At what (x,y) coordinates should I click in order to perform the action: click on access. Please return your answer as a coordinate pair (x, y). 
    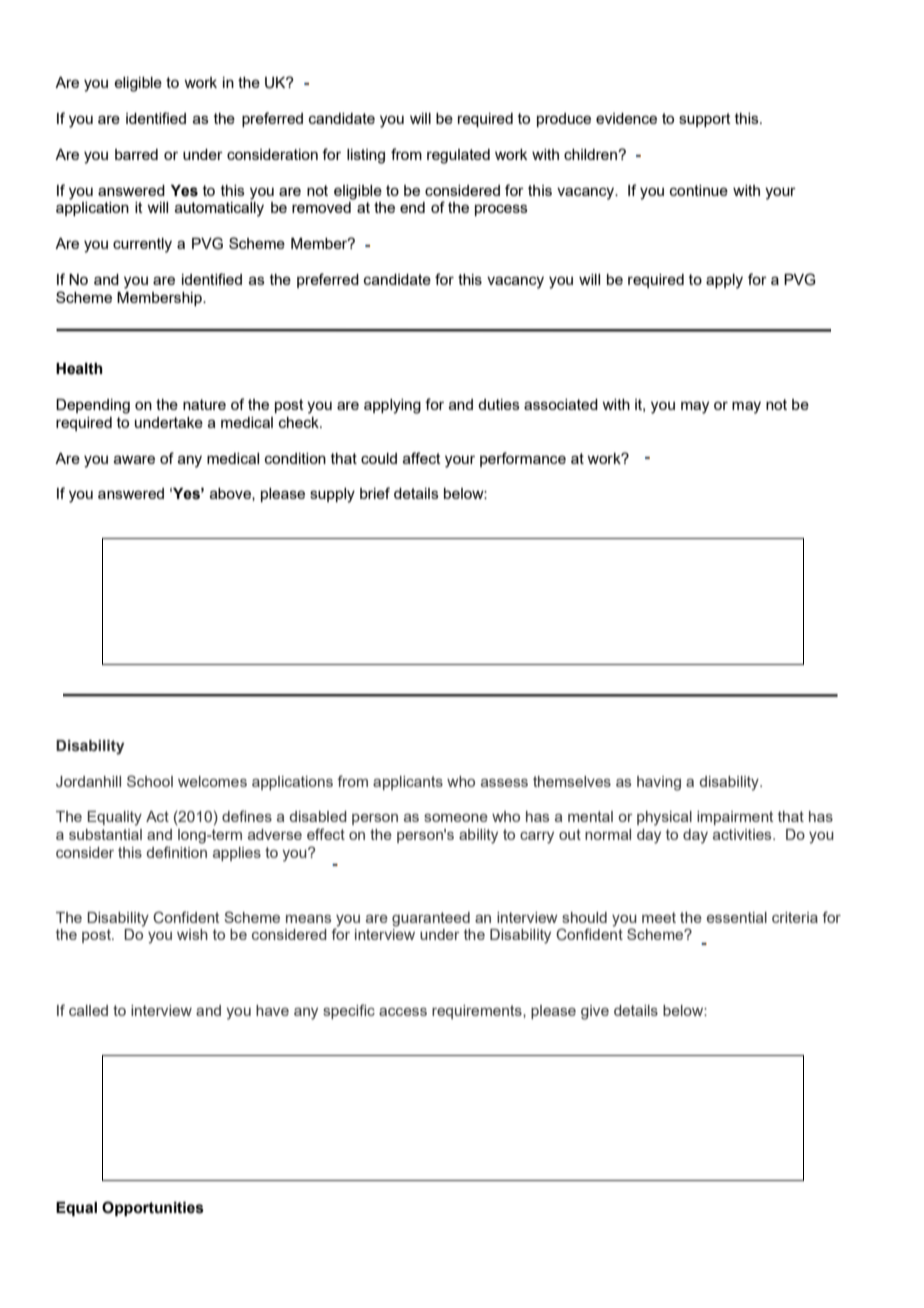
    Looking at the image, I should click on (403, 1012).
